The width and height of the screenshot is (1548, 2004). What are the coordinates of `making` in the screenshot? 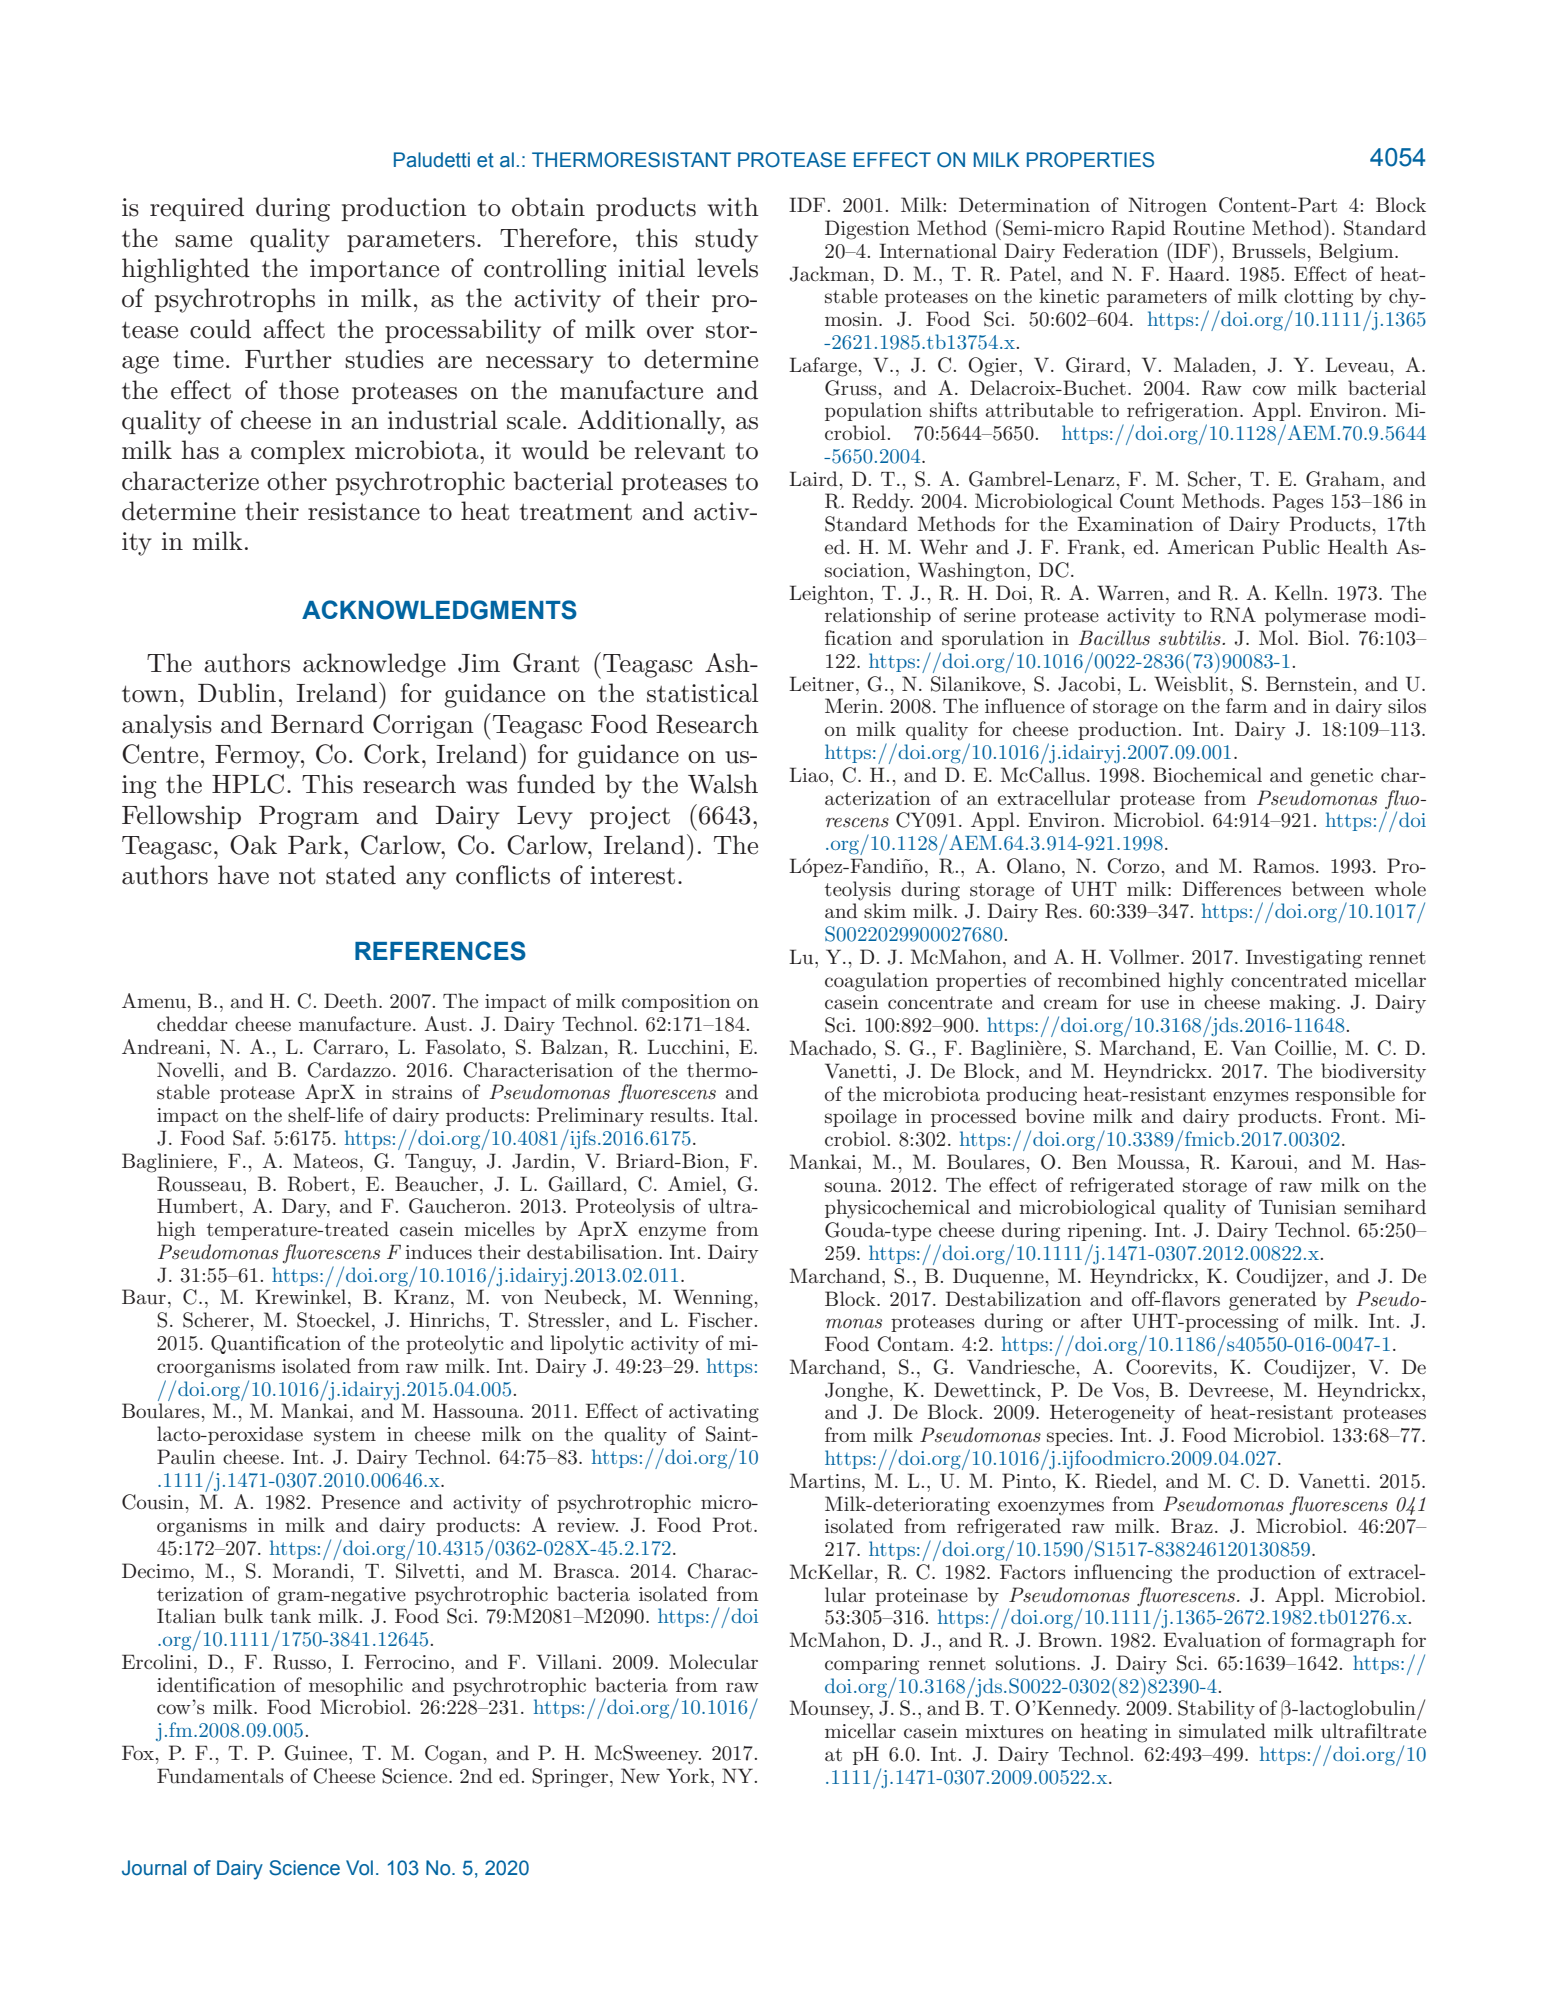 It's located at (1303, 1004).
